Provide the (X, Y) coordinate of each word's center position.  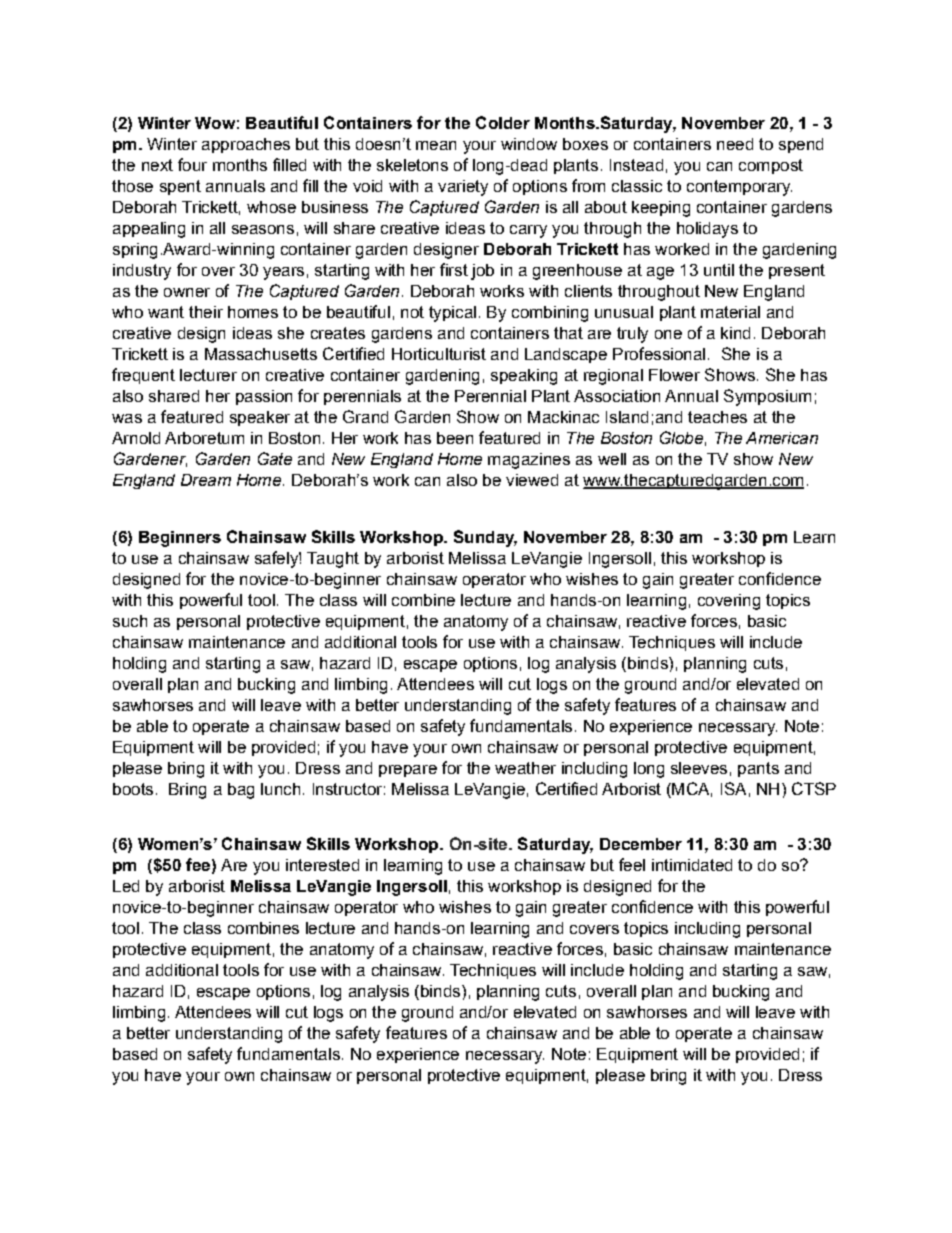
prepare (408, 771)
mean (436, 145)
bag (241, 791)
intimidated (692, 865)
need (735, 144)
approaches (246, 145)
